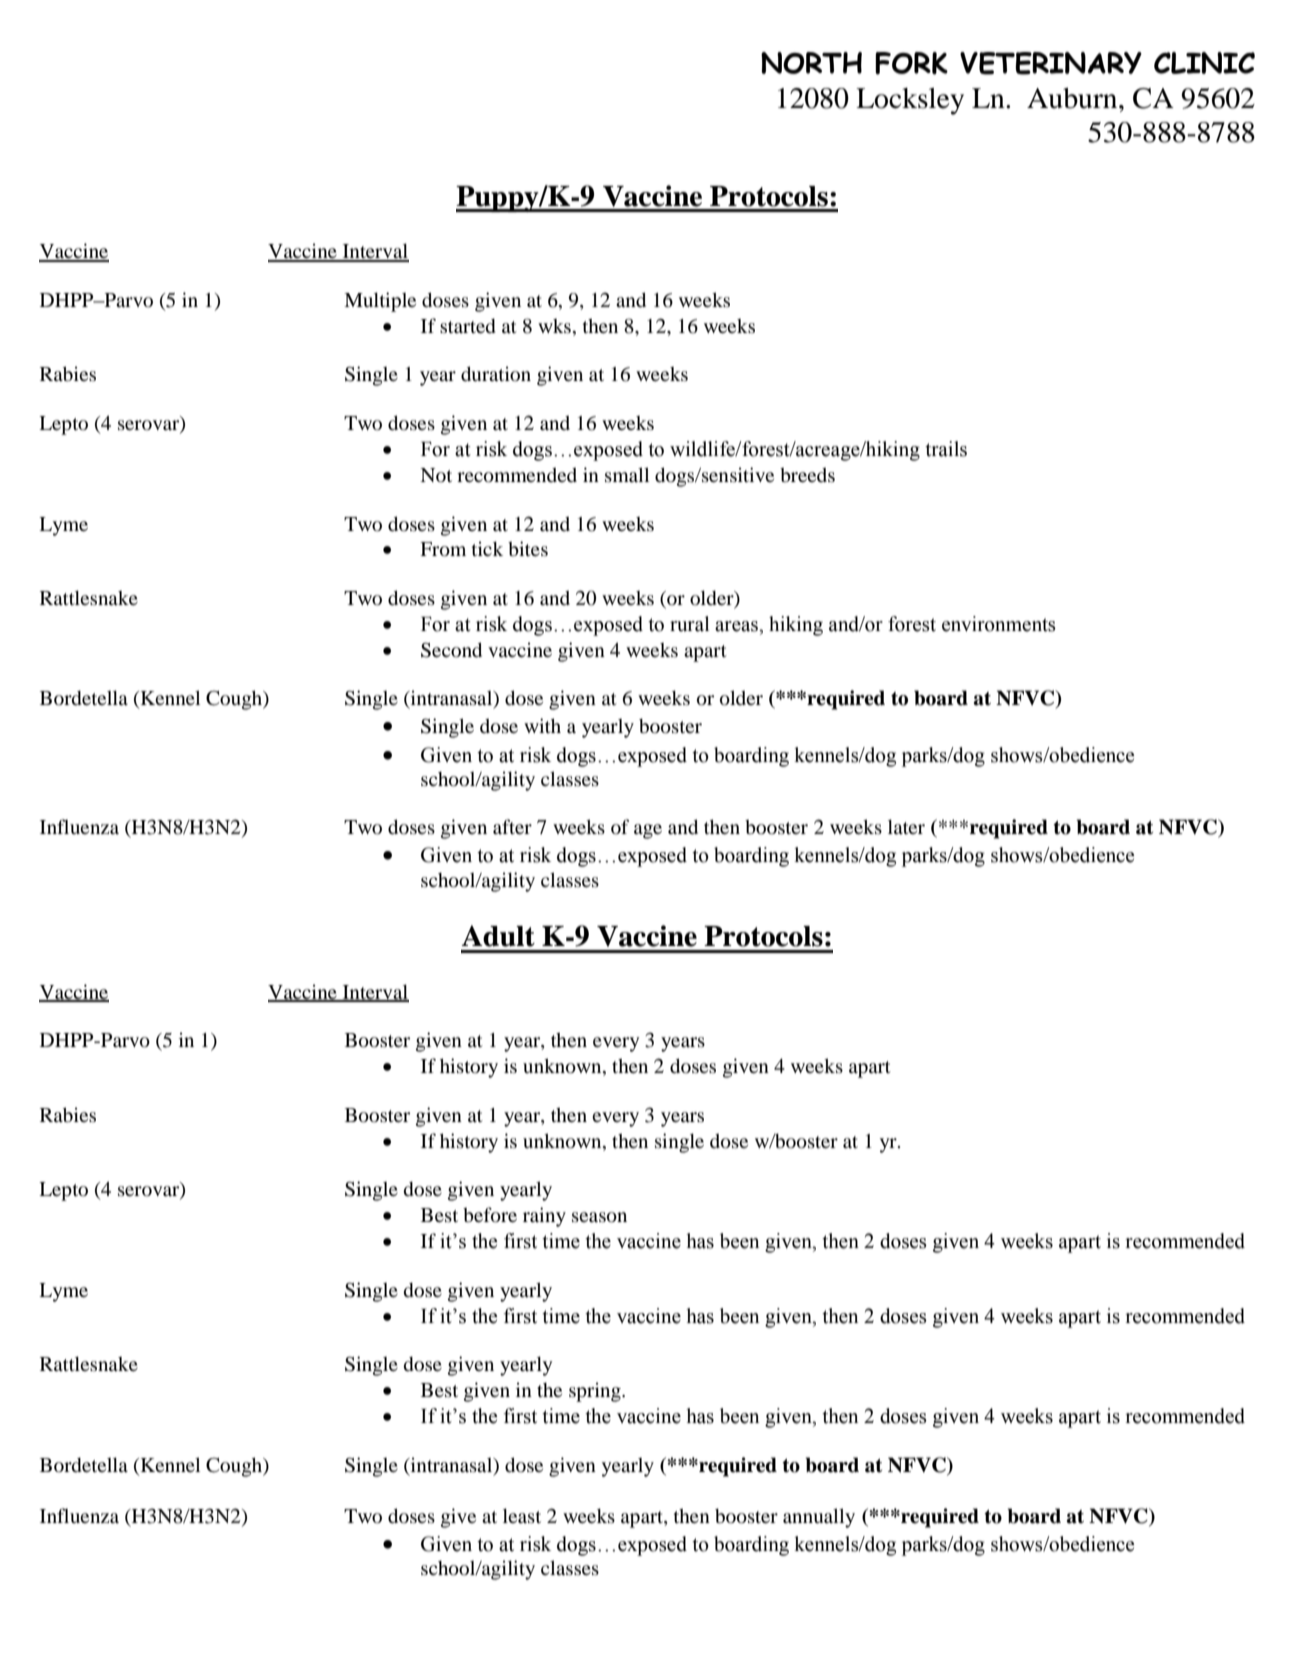 This screenshot has width=1295, height=1676. I want to click on spring, so click(596, 1392).
